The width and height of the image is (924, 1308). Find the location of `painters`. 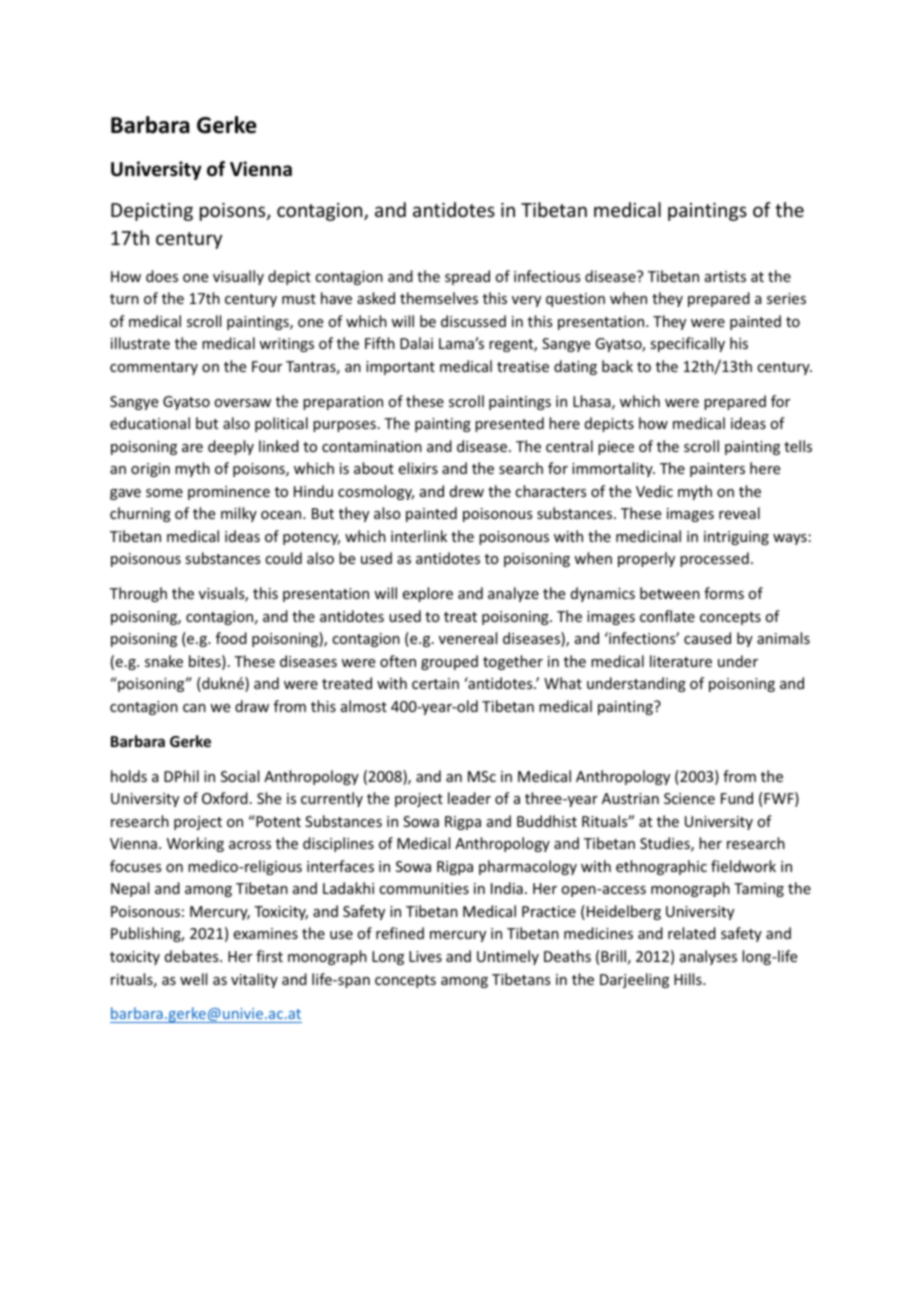

painters is located at coordinates (717, 470).
